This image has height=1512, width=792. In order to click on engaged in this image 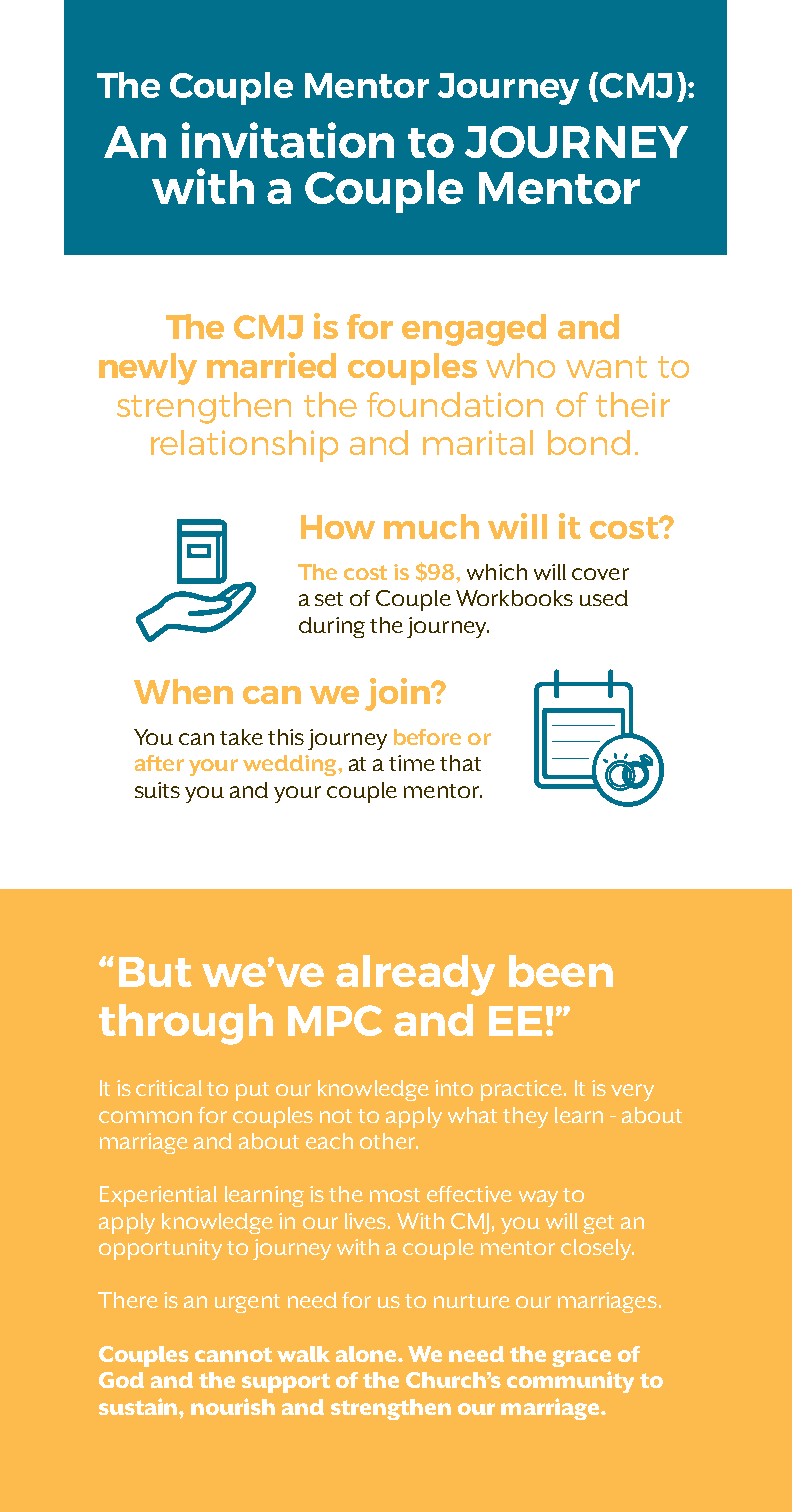, I will do `click(474, 330)`.
